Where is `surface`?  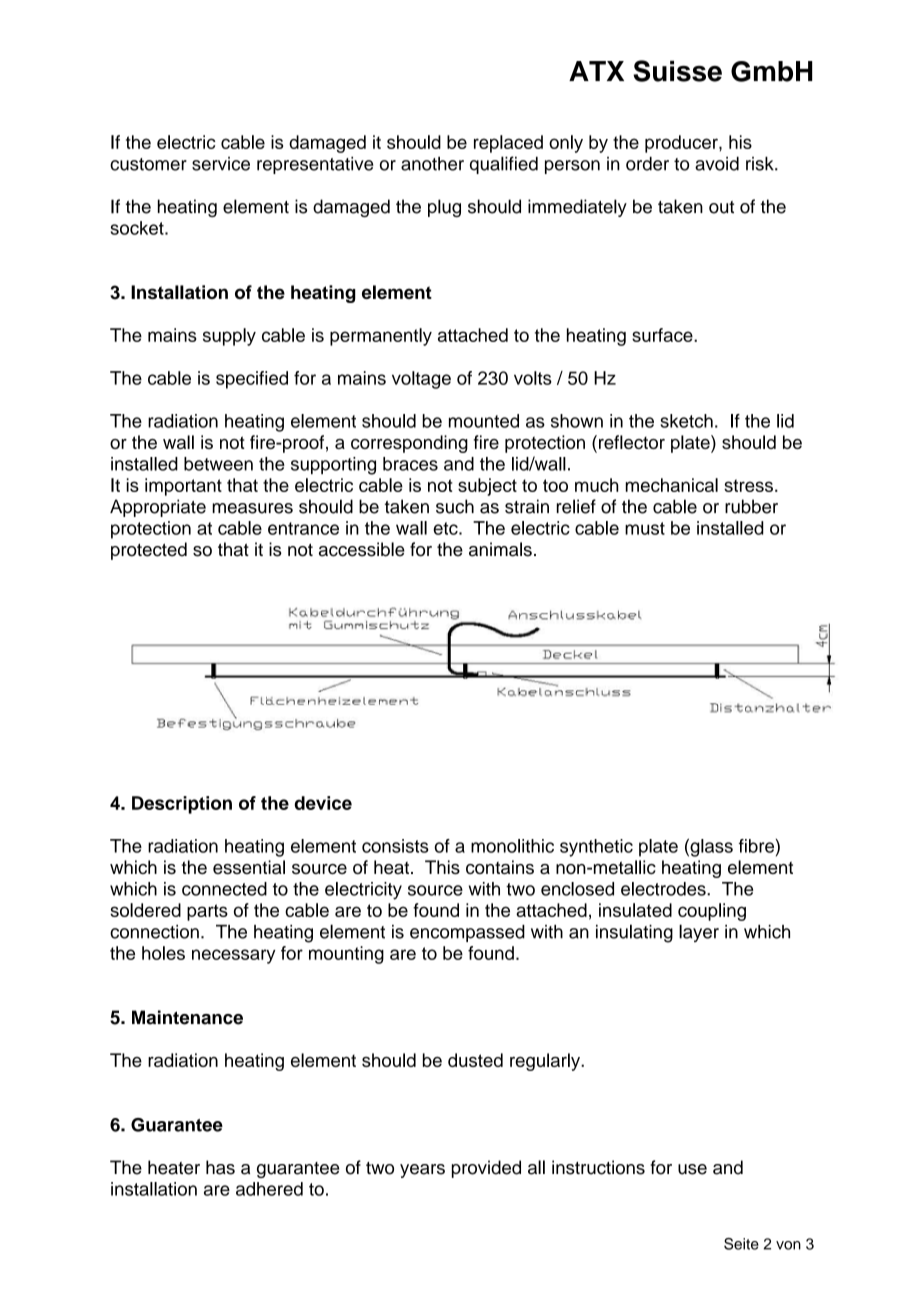
surface is located at coordinates (663, 335).
